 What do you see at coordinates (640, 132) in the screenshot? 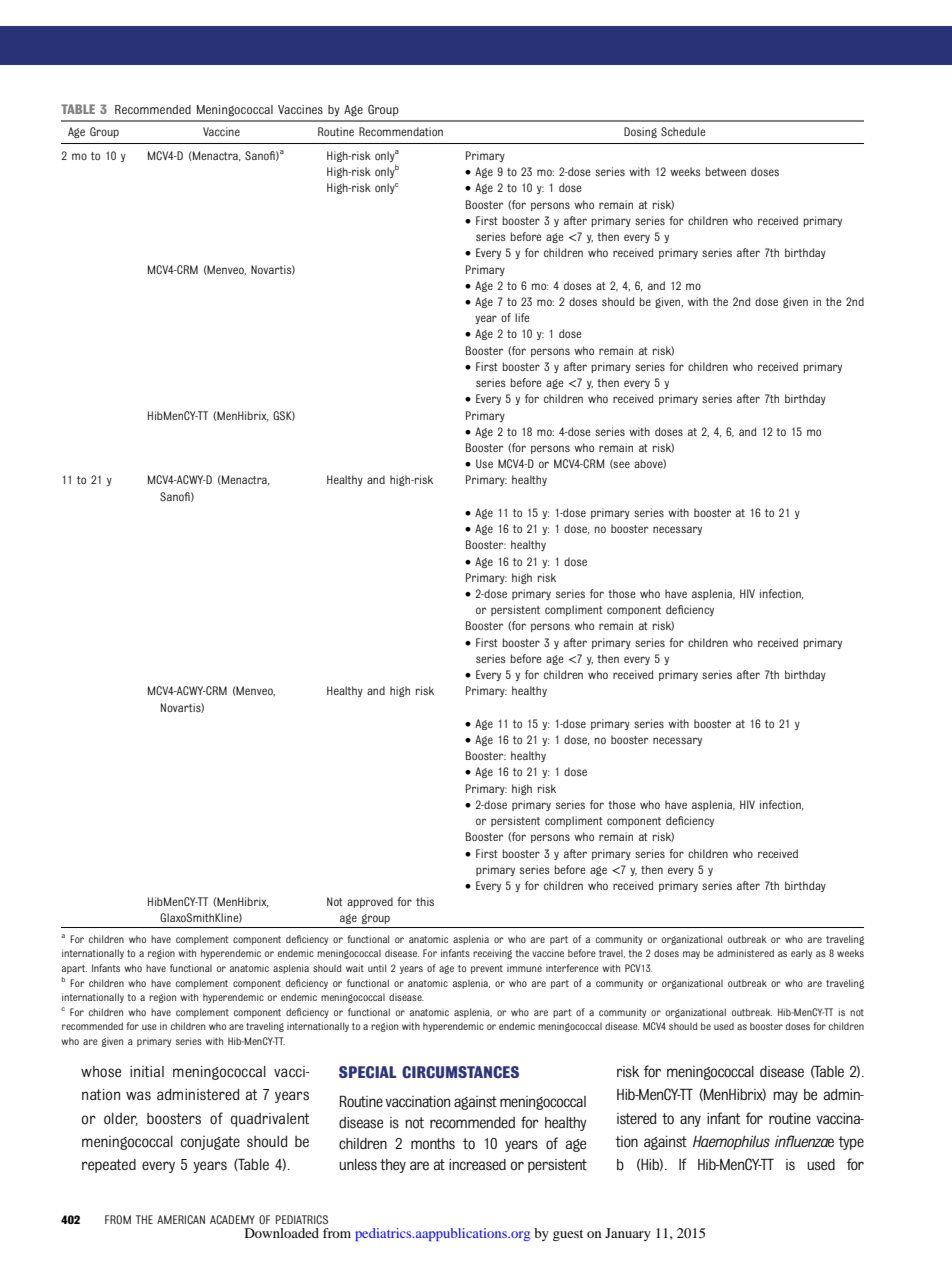
I see `Dosing` at bounding box center [640, 132].
